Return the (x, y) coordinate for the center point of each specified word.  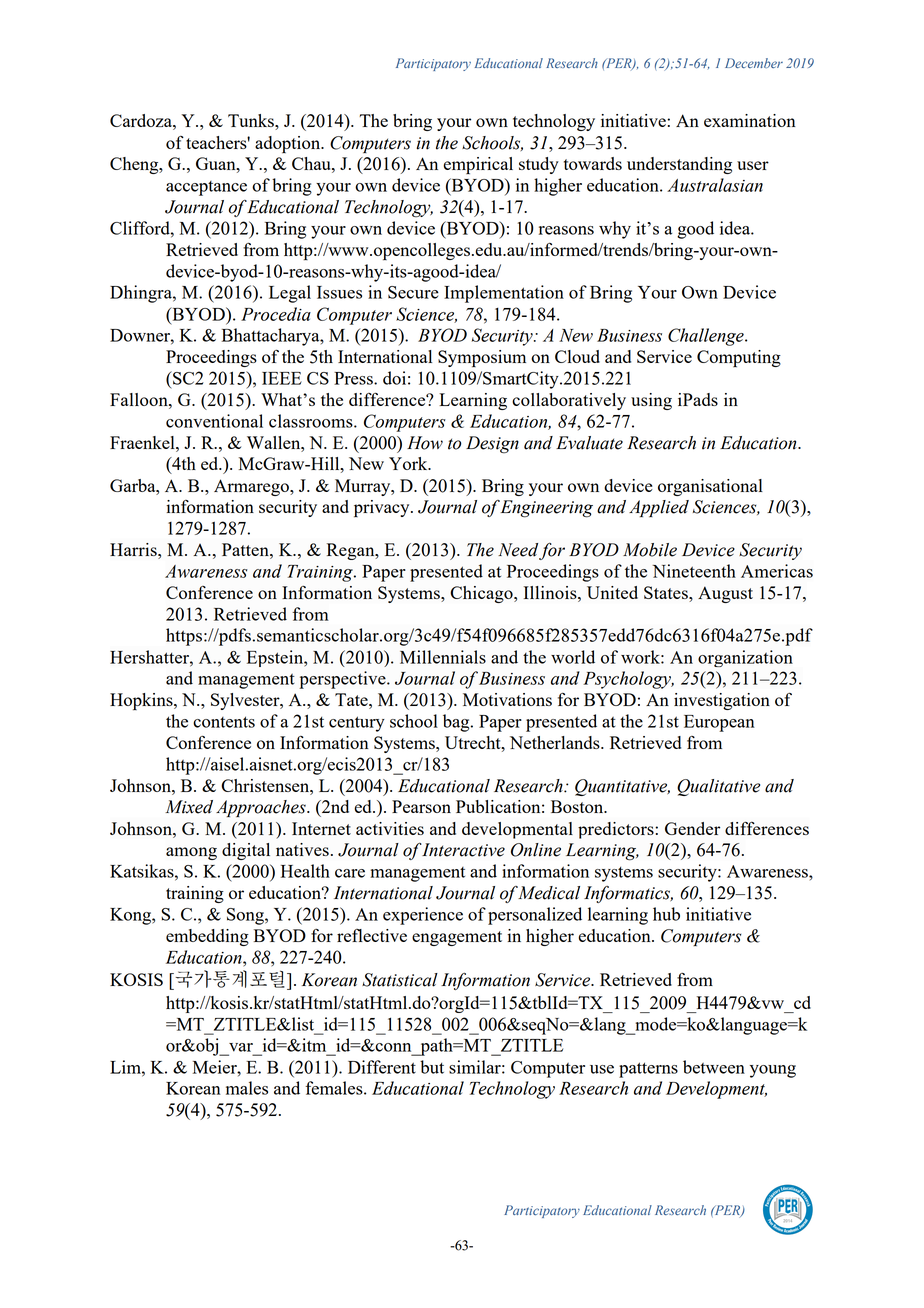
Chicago (482, 594)
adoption (289, 144)
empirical (478, 165)
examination (750, 120)
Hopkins (142, 702)
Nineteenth (694, 571)
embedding (207, 937)
